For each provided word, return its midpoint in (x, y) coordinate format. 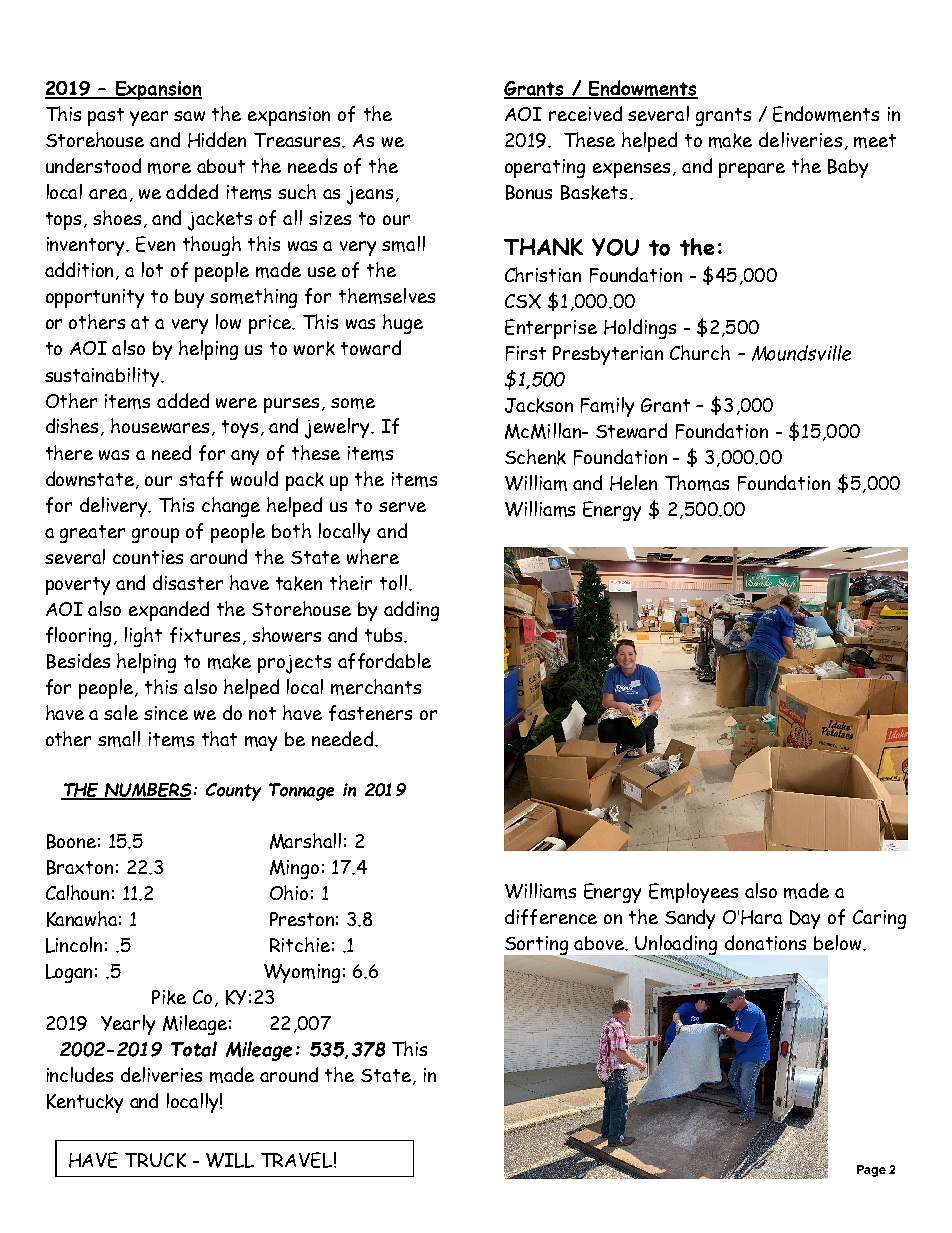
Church (700, 352)
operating (545, 168)
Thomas (697, 483)
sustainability (104, 377)
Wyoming (302, 973)
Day (805, 919)
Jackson (539, 405)
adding (411, 611)
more (169, 168)
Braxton (80, 867)
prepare (752, 170)
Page (871, 1171)
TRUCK (155, 1160)
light (143, 637)
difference (551, 917)
